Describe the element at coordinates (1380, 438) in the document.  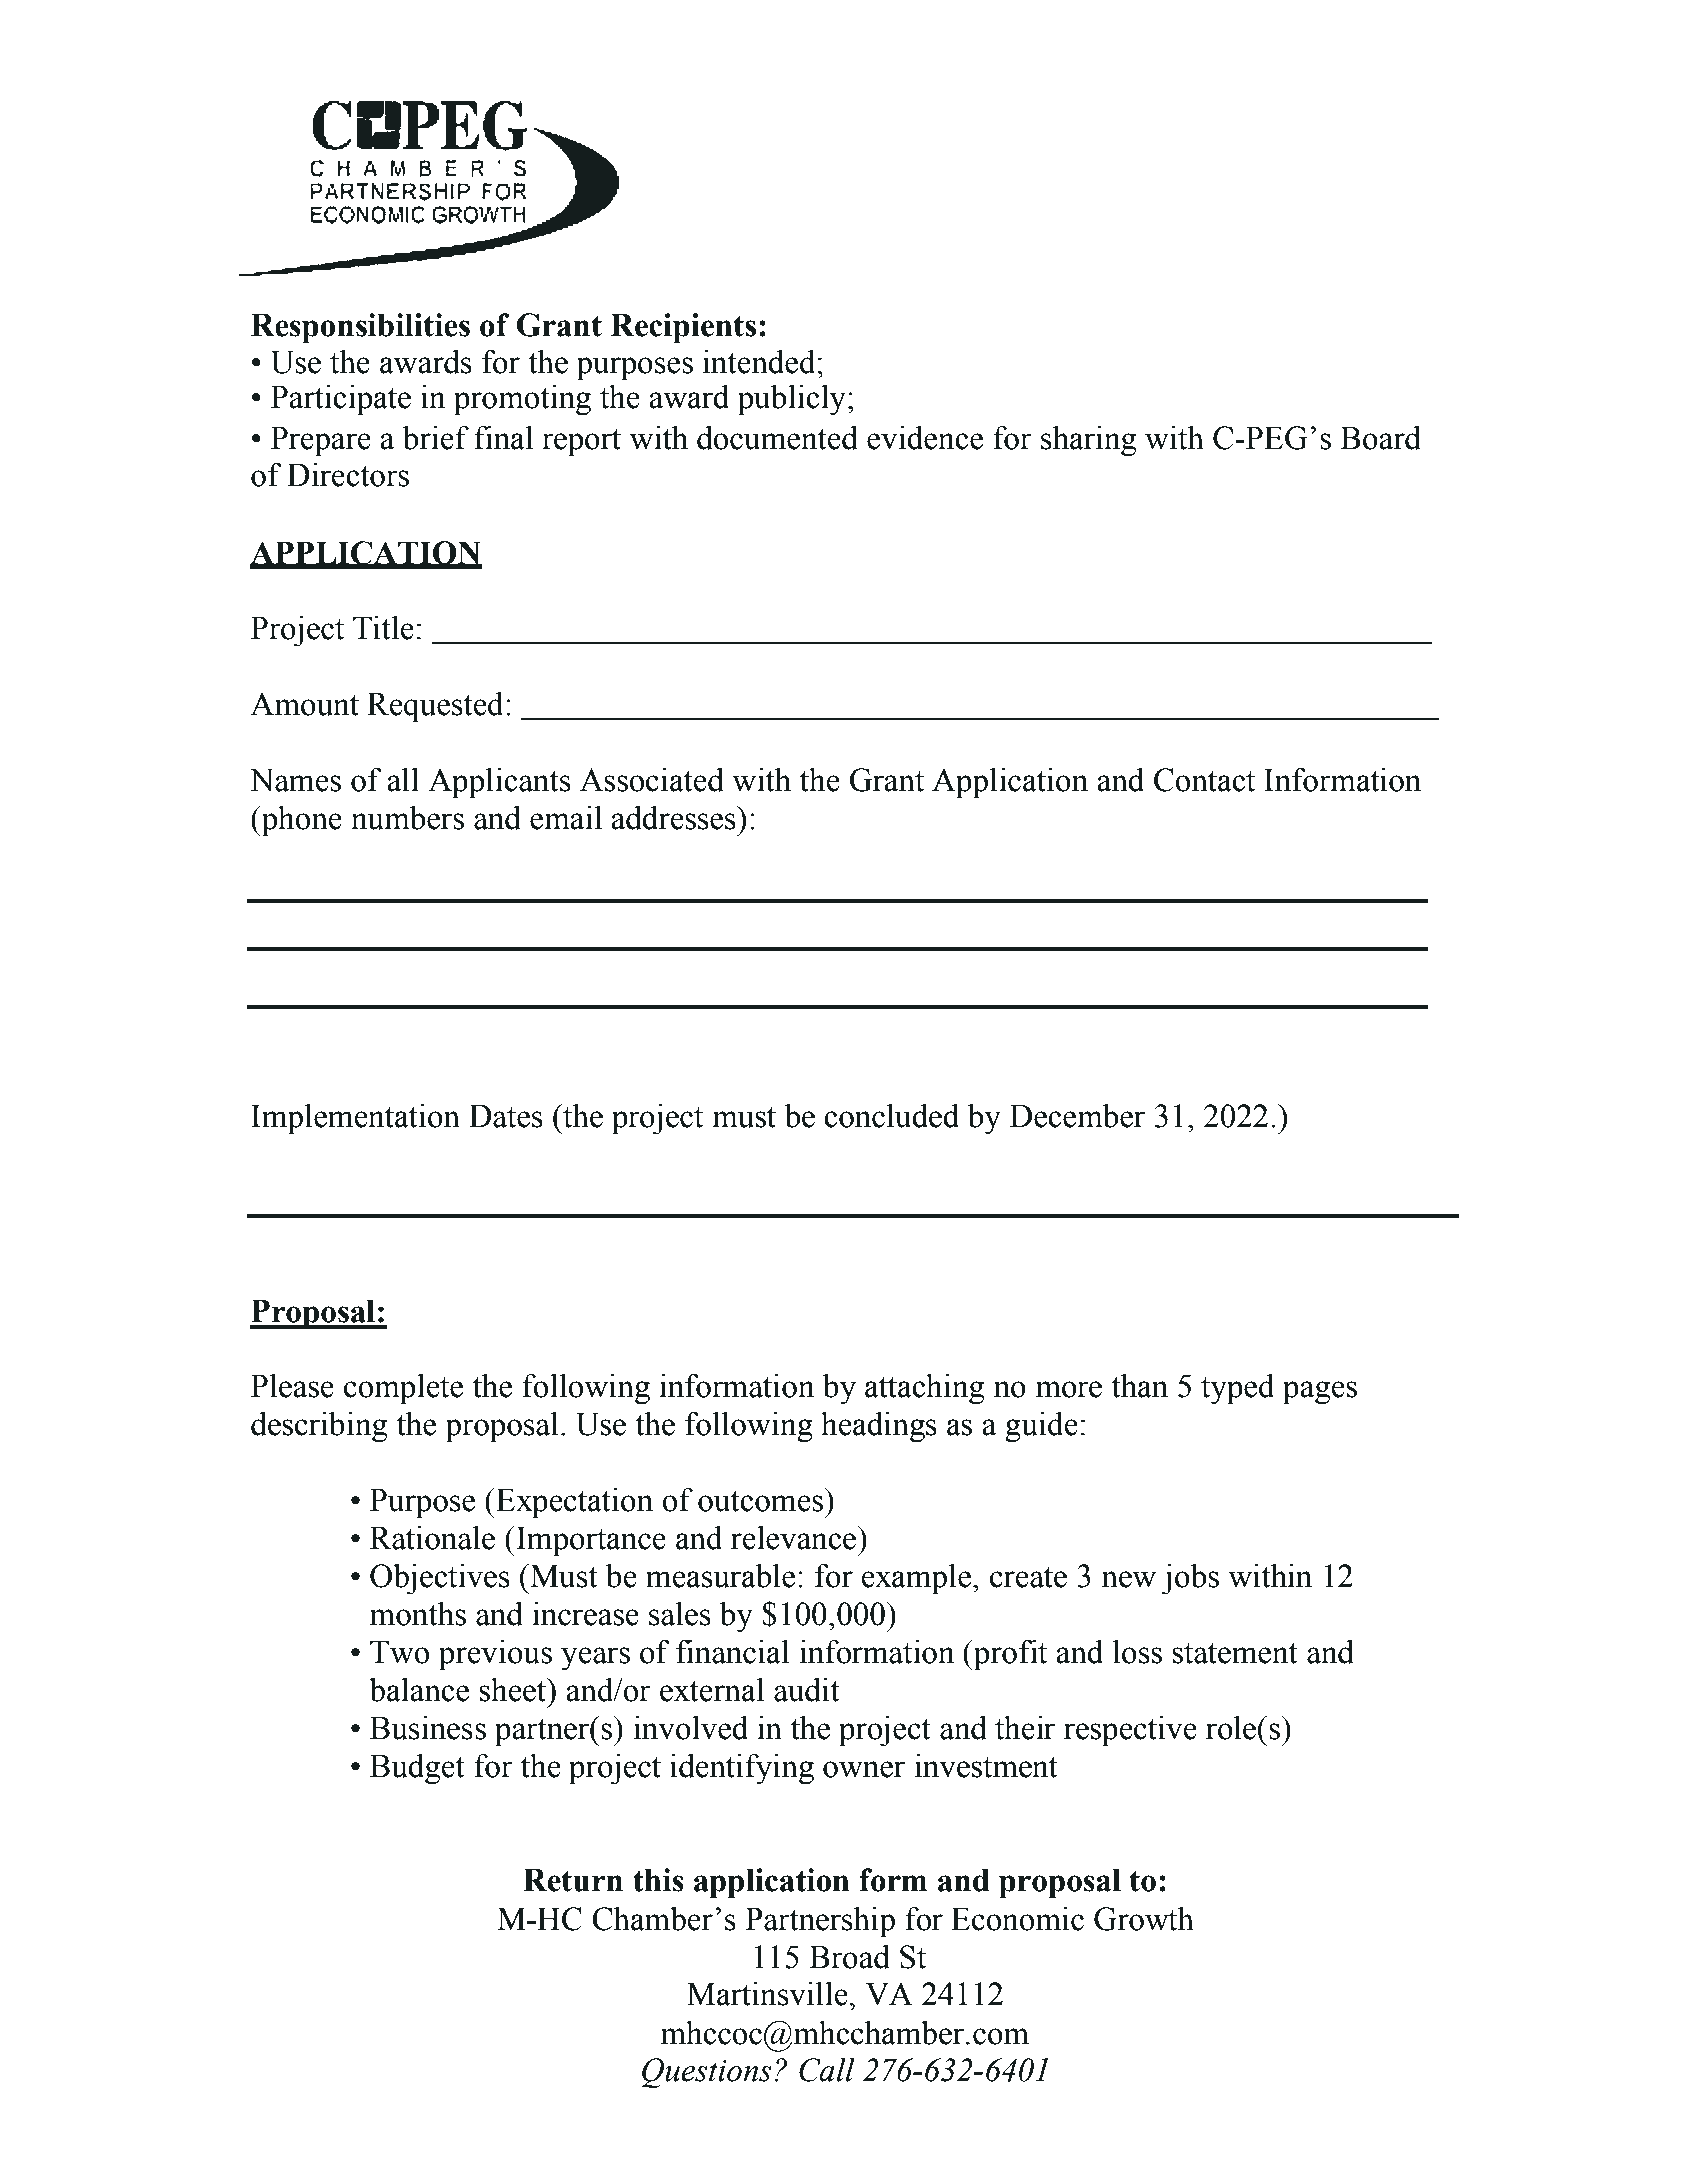
I see `Board` at that location.
